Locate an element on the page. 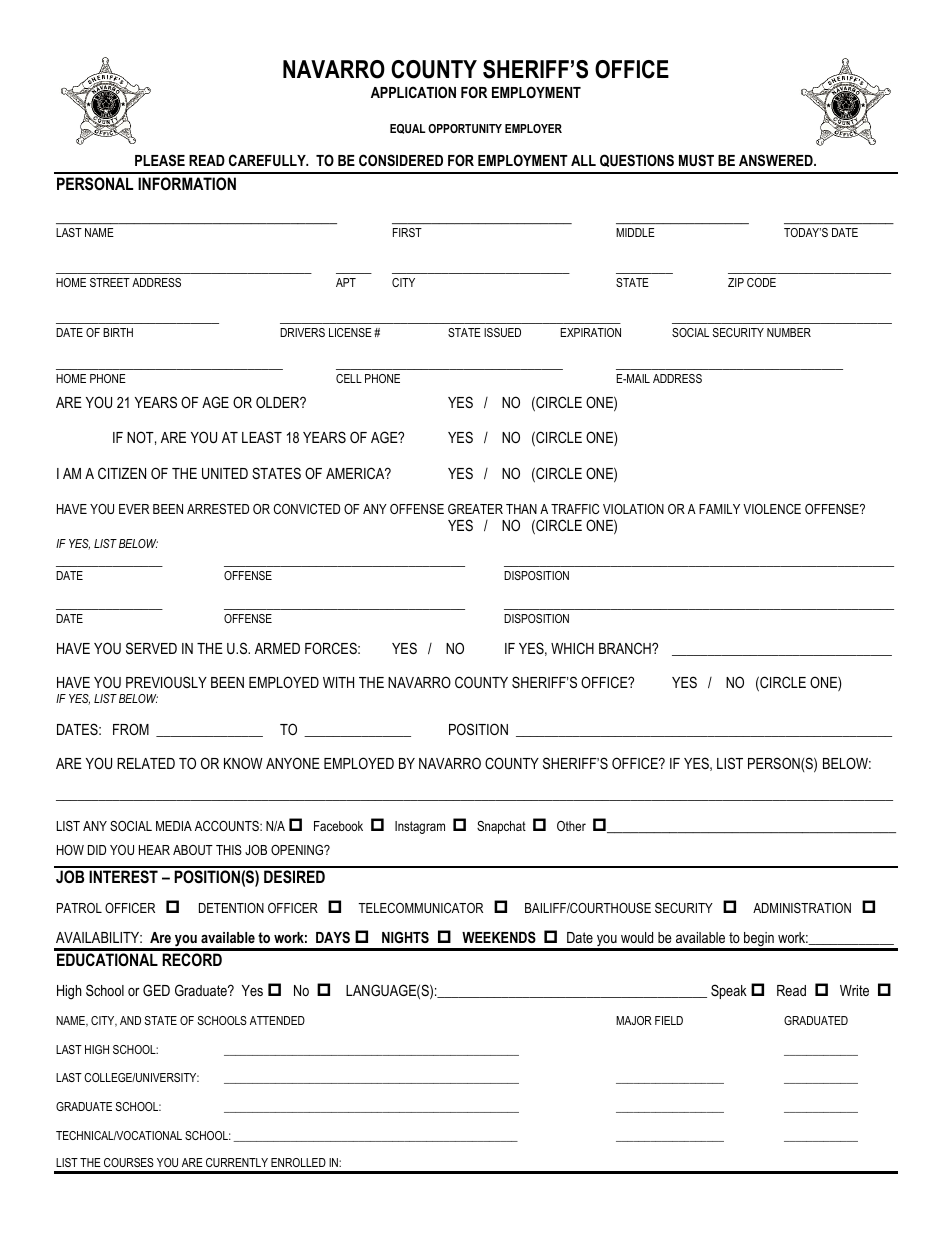 Image resolution: width=952 pixels, height=1233 pixels. ADMINISTRATION is located at coordinates (802, 908).
